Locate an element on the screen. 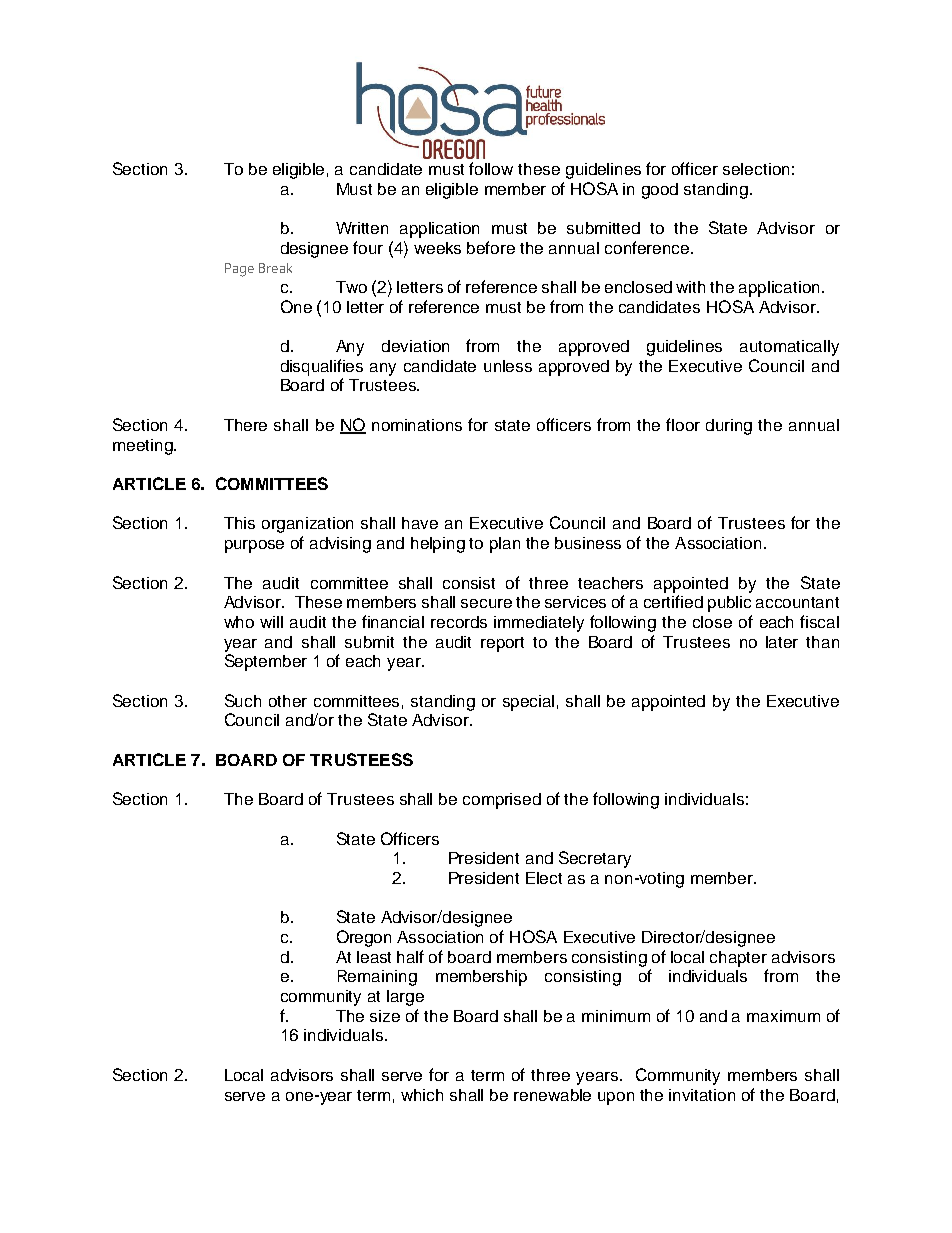 The width and height of the screenshot is (952, 1233). comprised is located at coordinates (502, 801).
